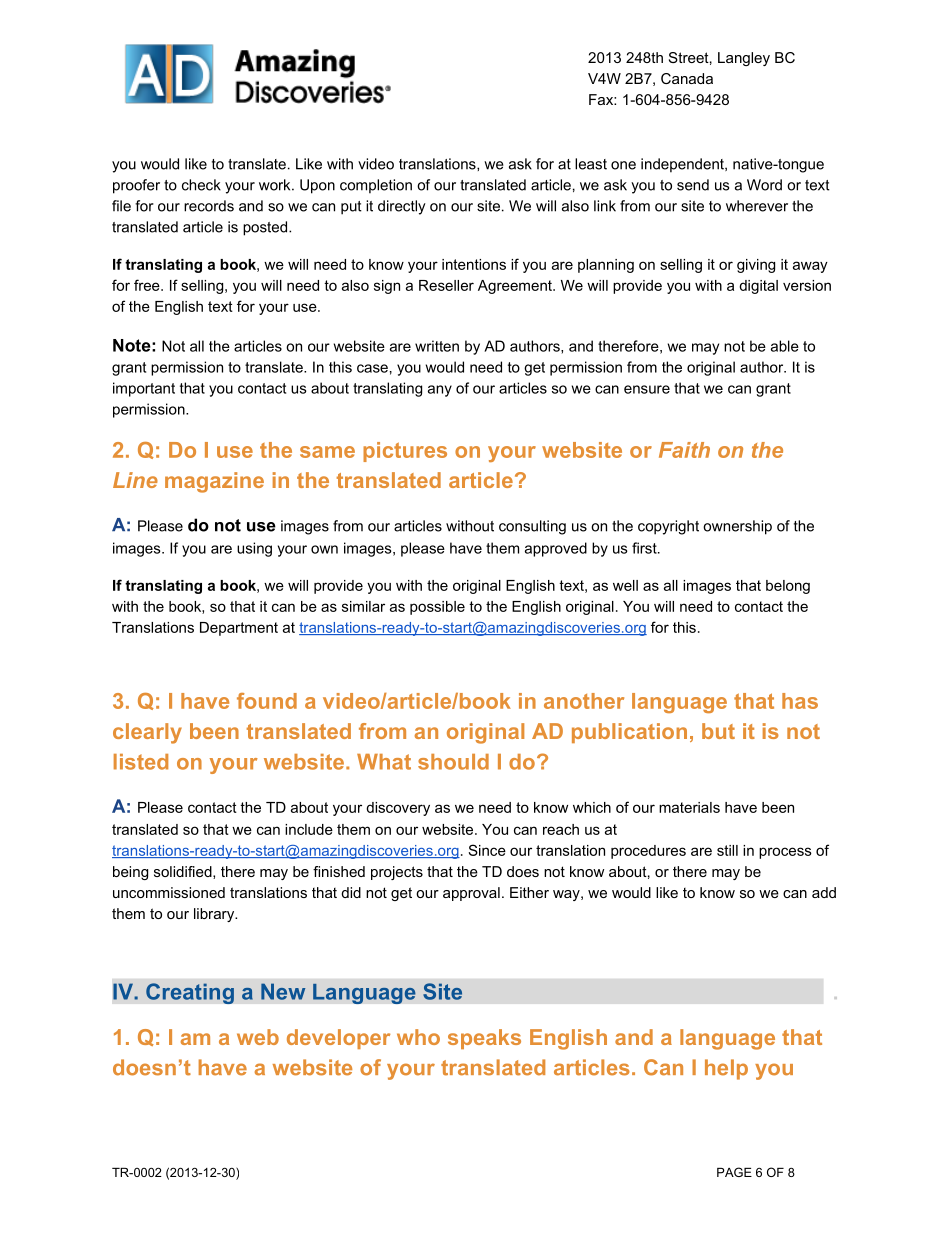 The width and height of the image is (952, 1233). Describe the element at coordinates (591, 164) in the image. I see `least` at that location.
